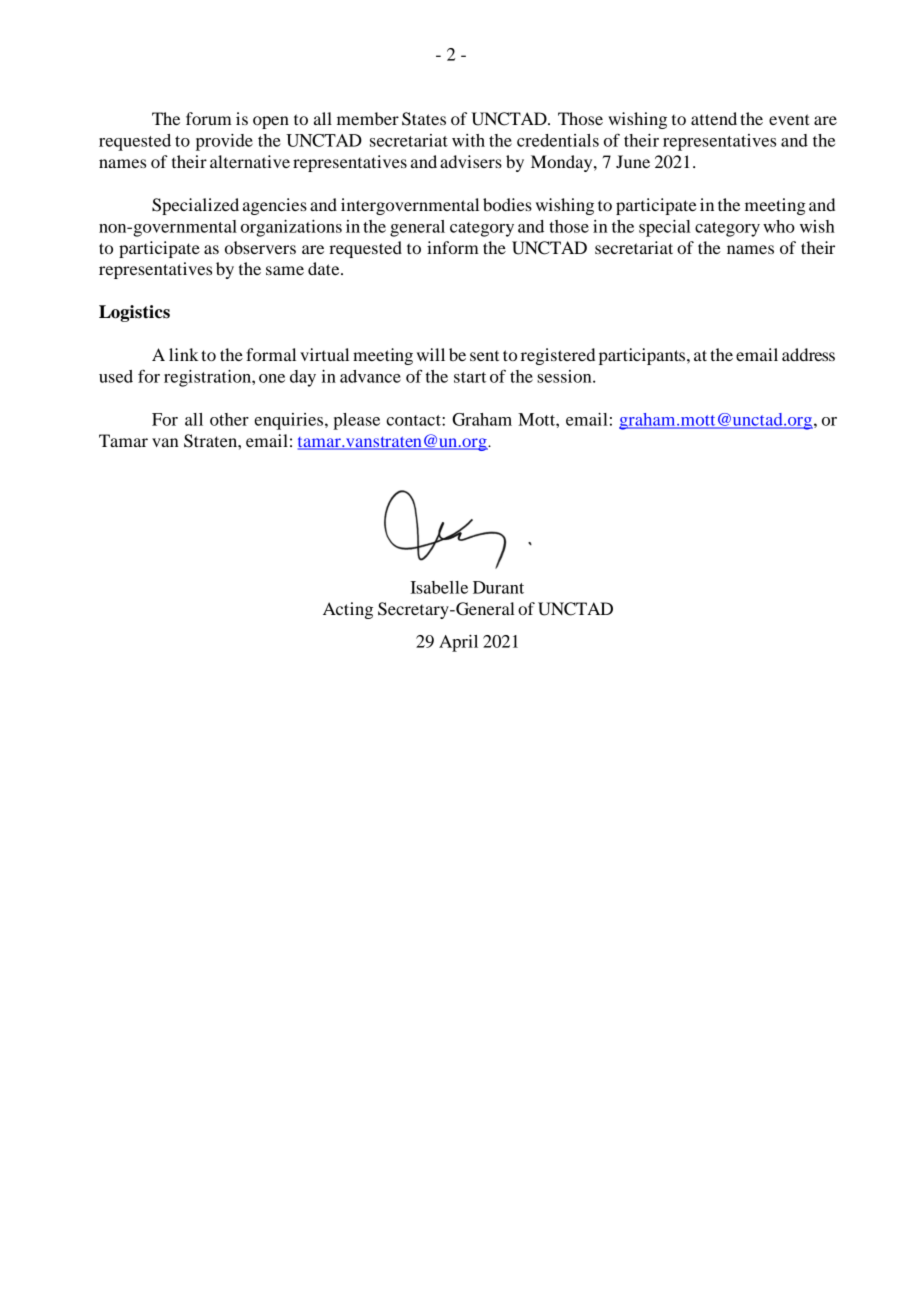 This screenshot has width=924, height=1308. I want to click on Acting, so click(348, 610).
